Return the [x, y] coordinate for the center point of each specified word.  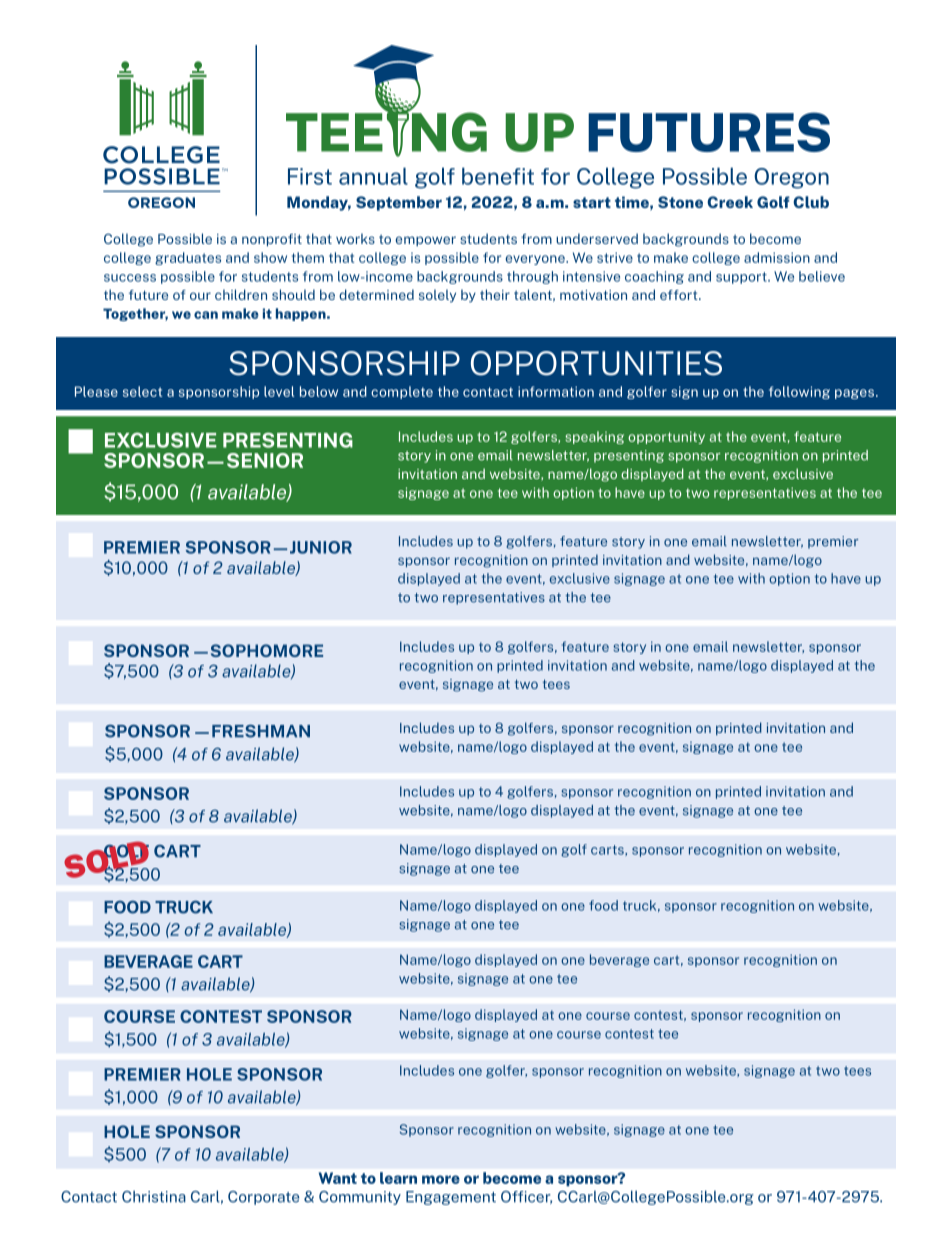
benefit [498, 176]
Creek [730, 202]
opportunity [666, 437]
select [142, 391]
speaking [594, 437]
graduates [188, 258]
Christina [154, 1196]
